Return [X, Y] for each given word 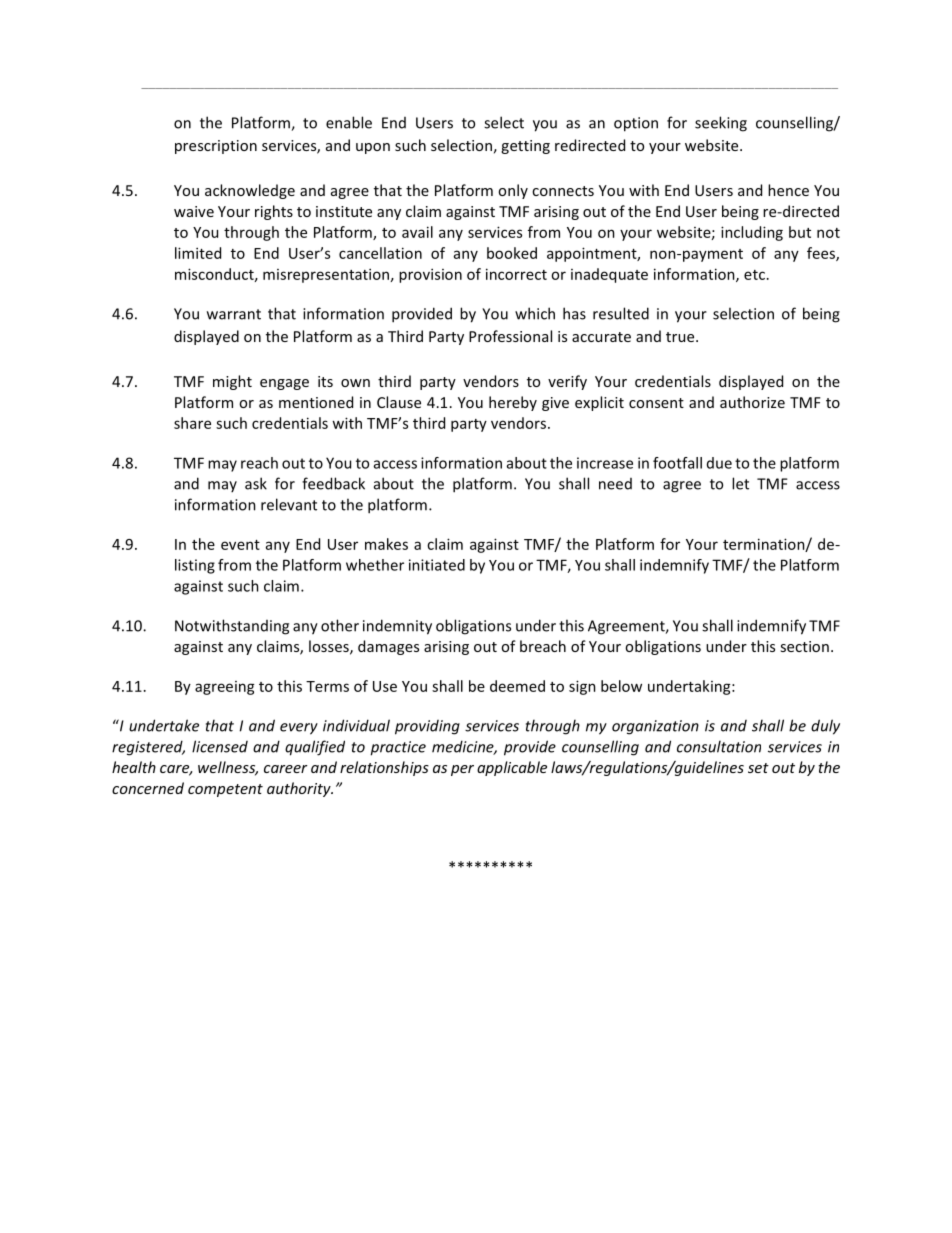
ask [256, 483]
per [462, 770]
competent [225, 790]
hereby [513, 403]
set [758, 768]
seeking [721, 124]
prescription [216, 147]
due [719, 463]
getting [525, 147]
